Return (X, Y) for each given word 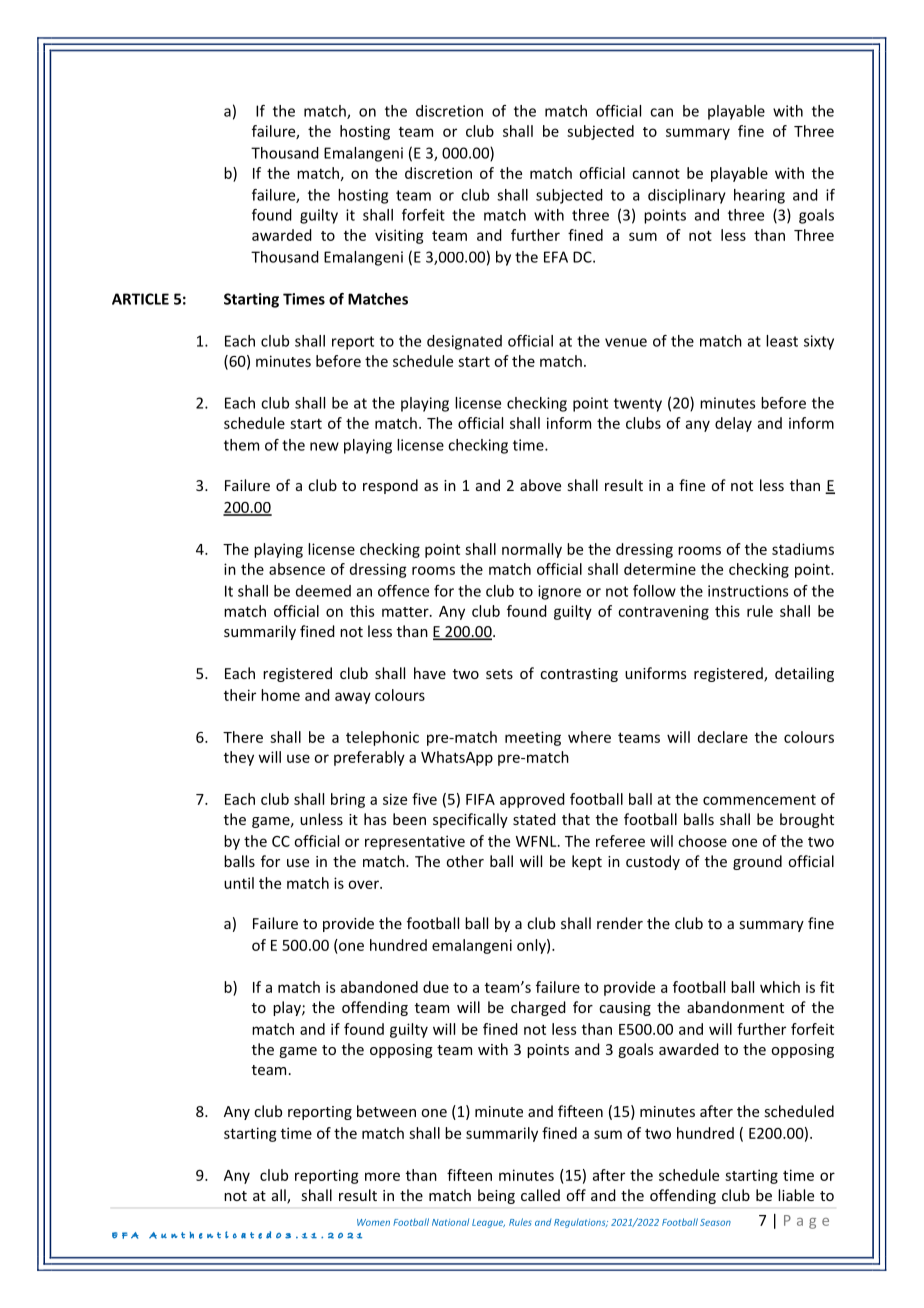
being (496, 1196)
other (465, 861)
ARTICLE (140, 299)
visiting (399, 236)
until (239, 883)
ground (757, 862)
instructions (748, 591)
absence (297, 569)
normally (532, 550)
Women (373, 1222)
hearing (759, 196)
